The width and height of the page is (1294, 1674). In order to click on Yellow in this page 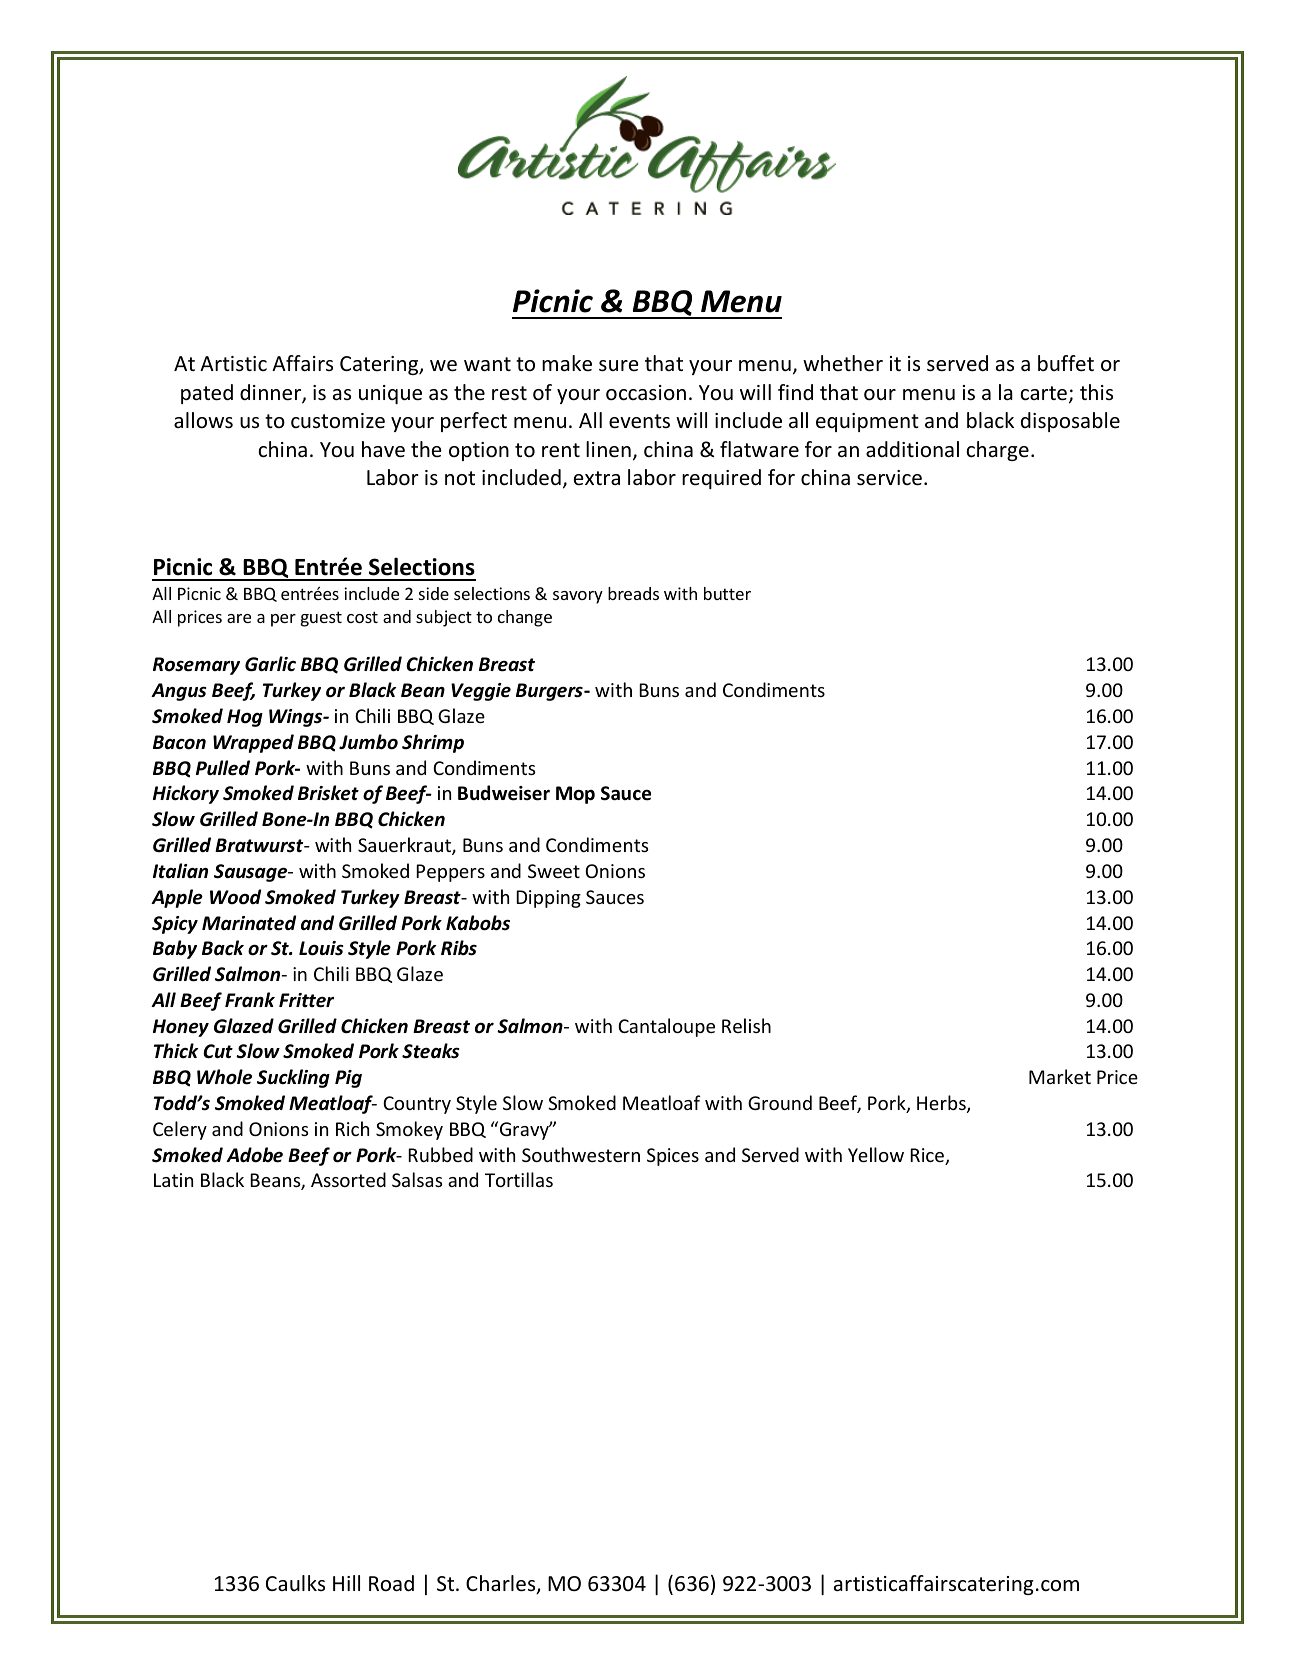, I will do `click(876, 1154)`.
